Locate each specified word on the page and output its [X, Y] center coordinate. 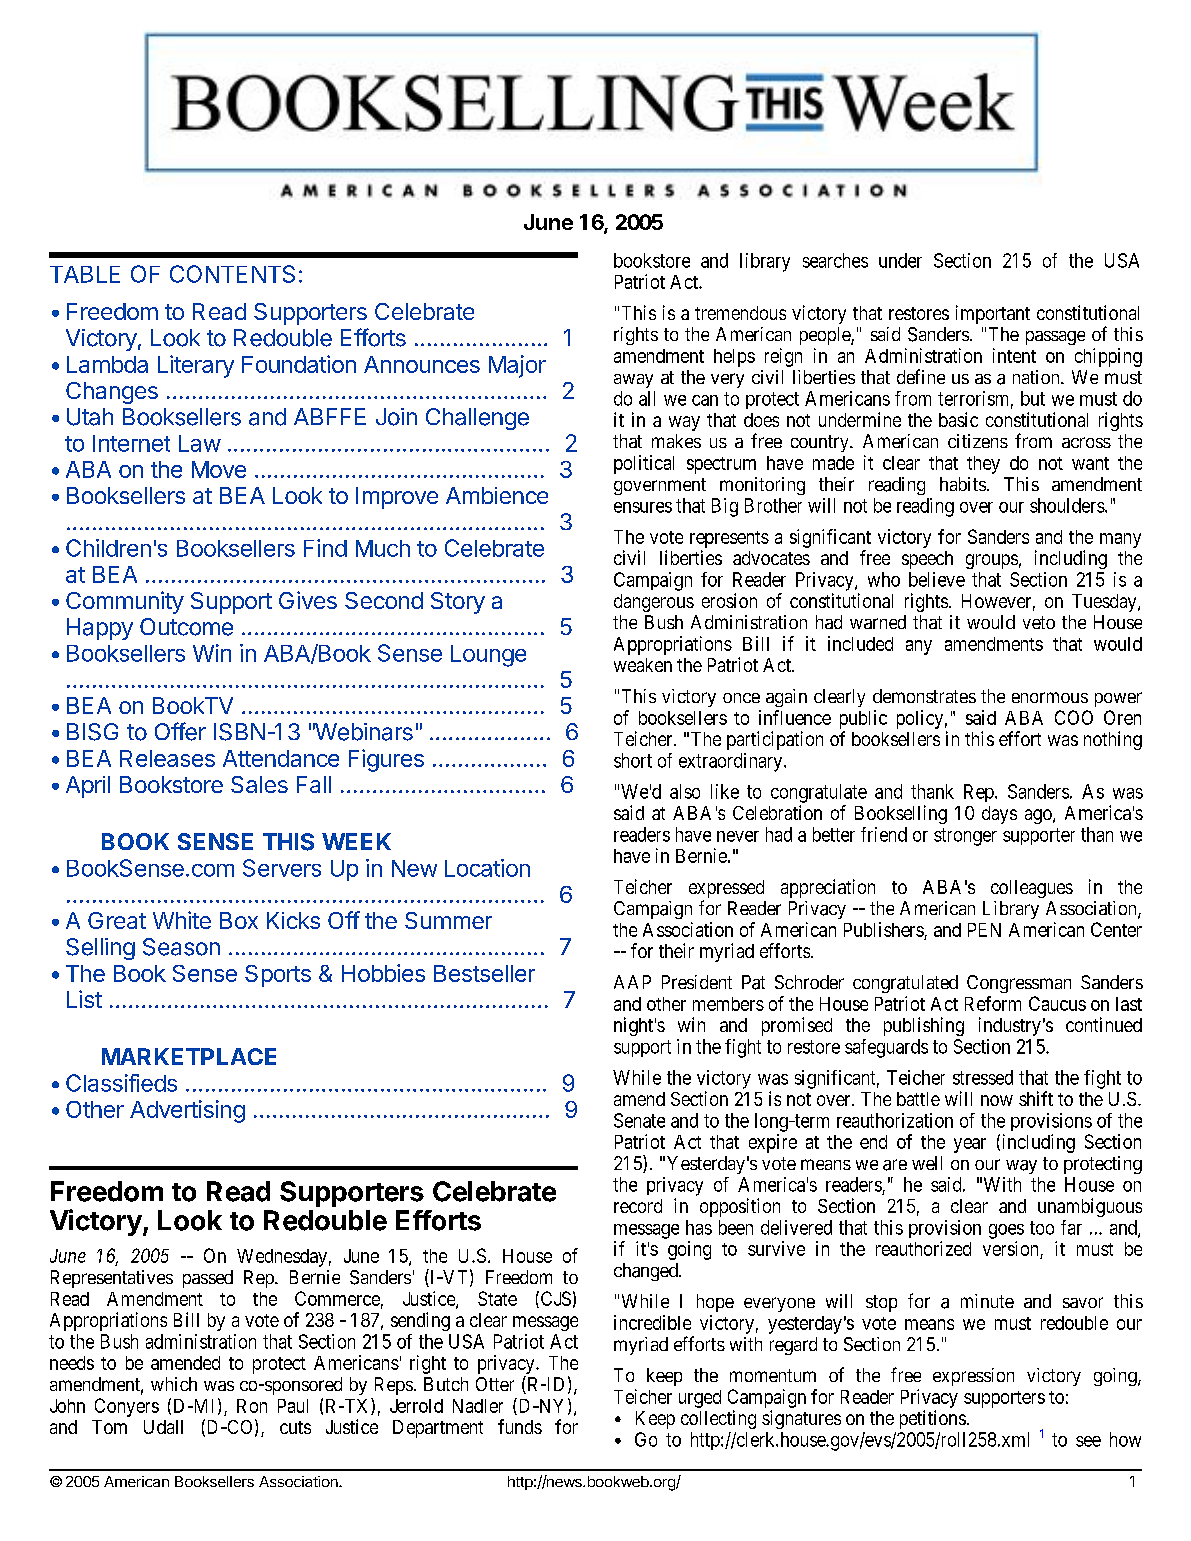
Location [487, 868]
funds [520, 1426]
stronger [965, 837]
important [993, 314]
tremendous [740, 313]
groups [992, 561]
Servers [282, 868]
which [174, 1384]
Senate [639, 1120]
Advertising [187, 1111]
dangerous [654, 603]
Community [125, 602]
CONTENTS [232, 274]
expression [973, 1377]
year [970, 1145]
